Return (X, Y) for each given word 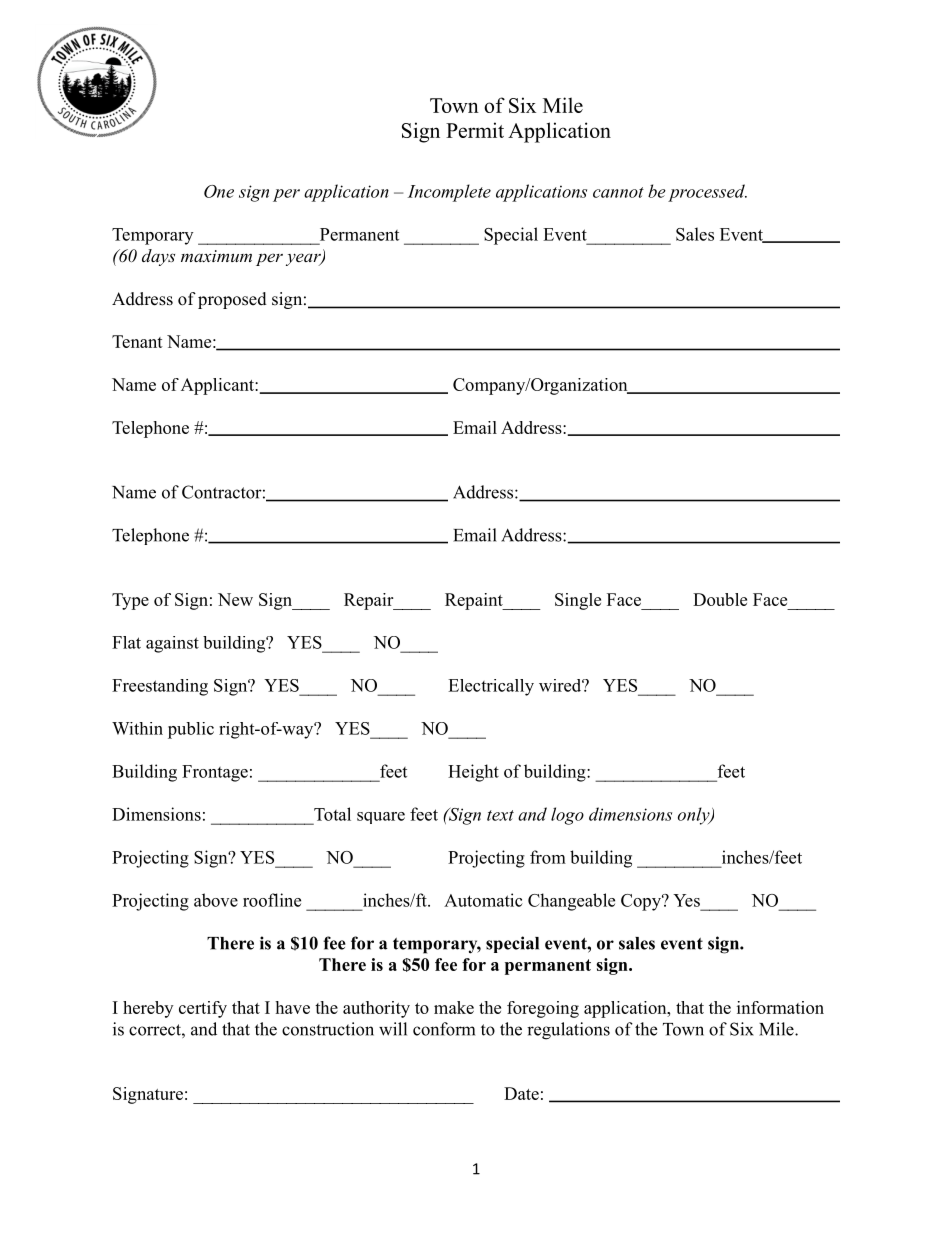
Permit (475, 130)
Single (578, 601)
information (780, 1007)
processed (707, 193)
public (191, 730)
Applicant (218, 386)
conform (444, 1029)
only (695, 816)
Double (720, 599)
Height (473, 773)
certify (203, 1009)
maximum (216, 256)
